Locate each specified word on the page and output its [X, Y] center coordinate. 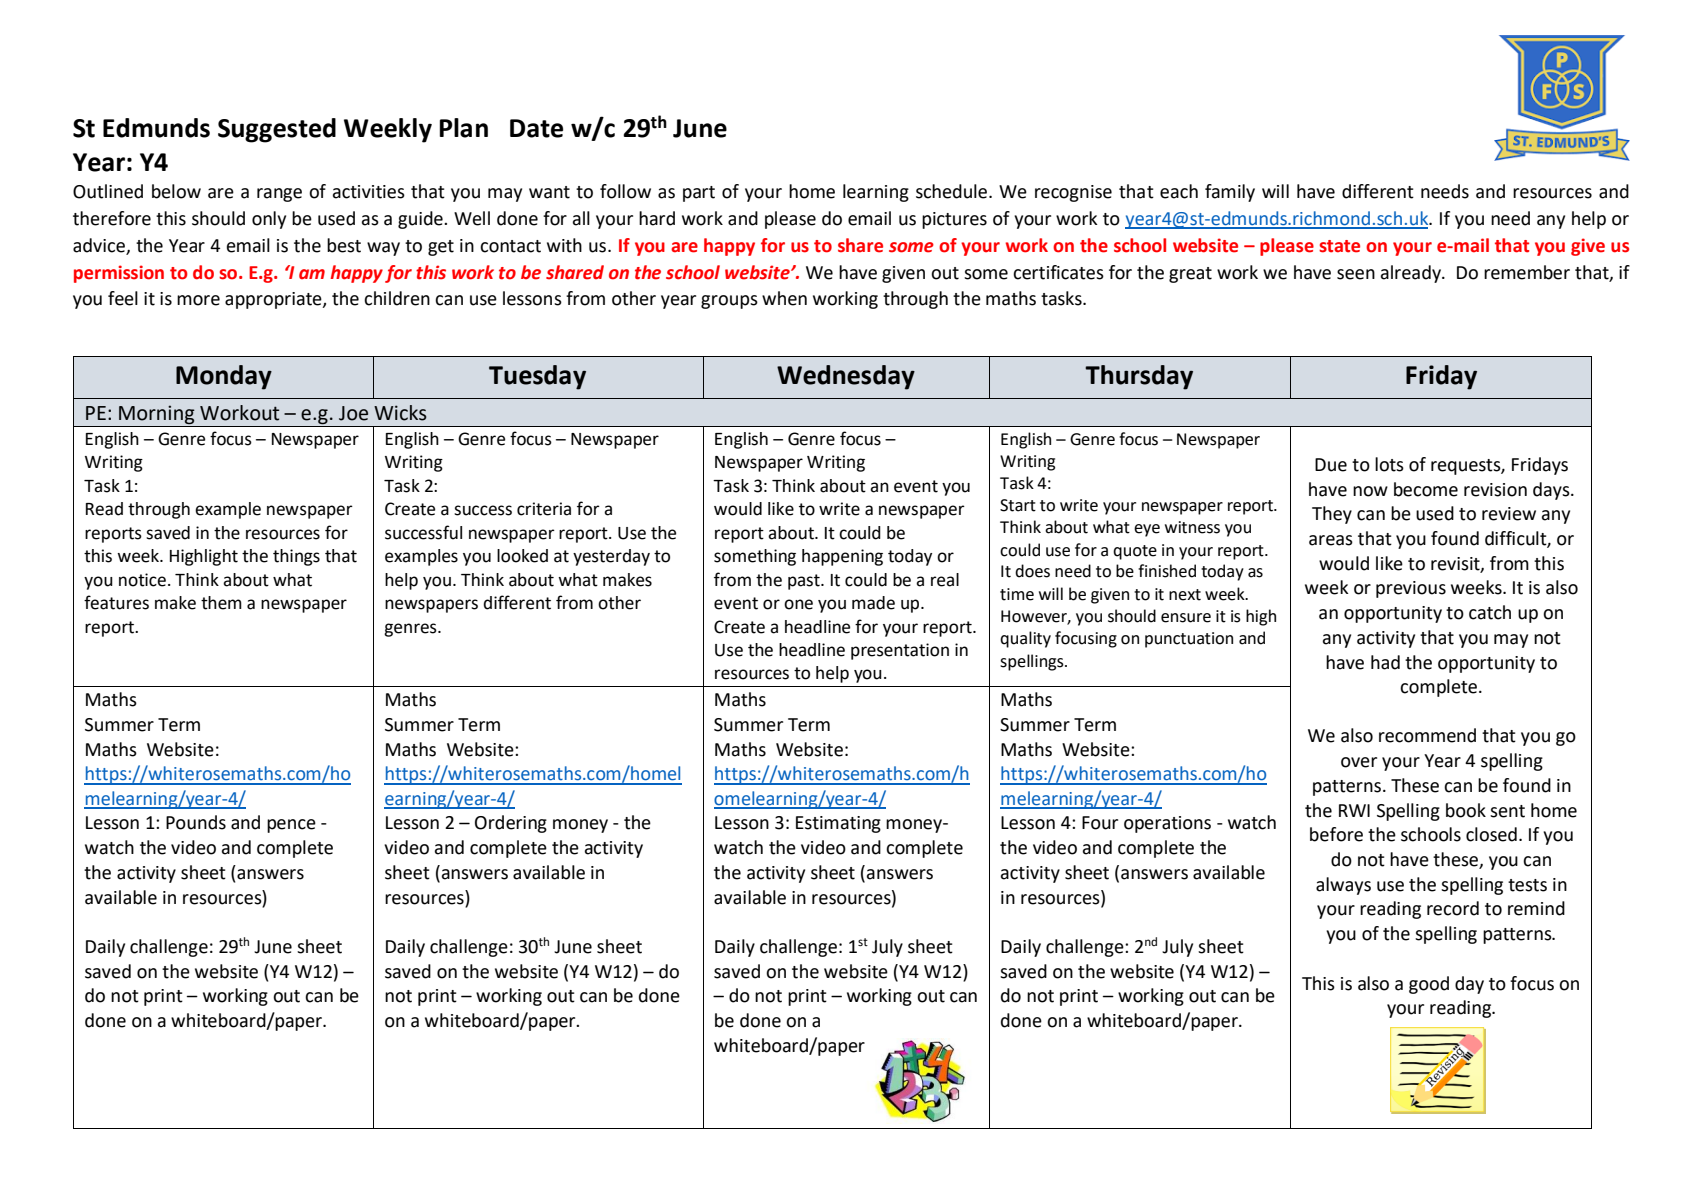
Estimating [838, 824]
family [1230, 193]
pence [291, 826]
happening [842, 557]
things [296, 557]
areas [1331, 540]
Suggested [277, 130]
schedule [953, 191]
